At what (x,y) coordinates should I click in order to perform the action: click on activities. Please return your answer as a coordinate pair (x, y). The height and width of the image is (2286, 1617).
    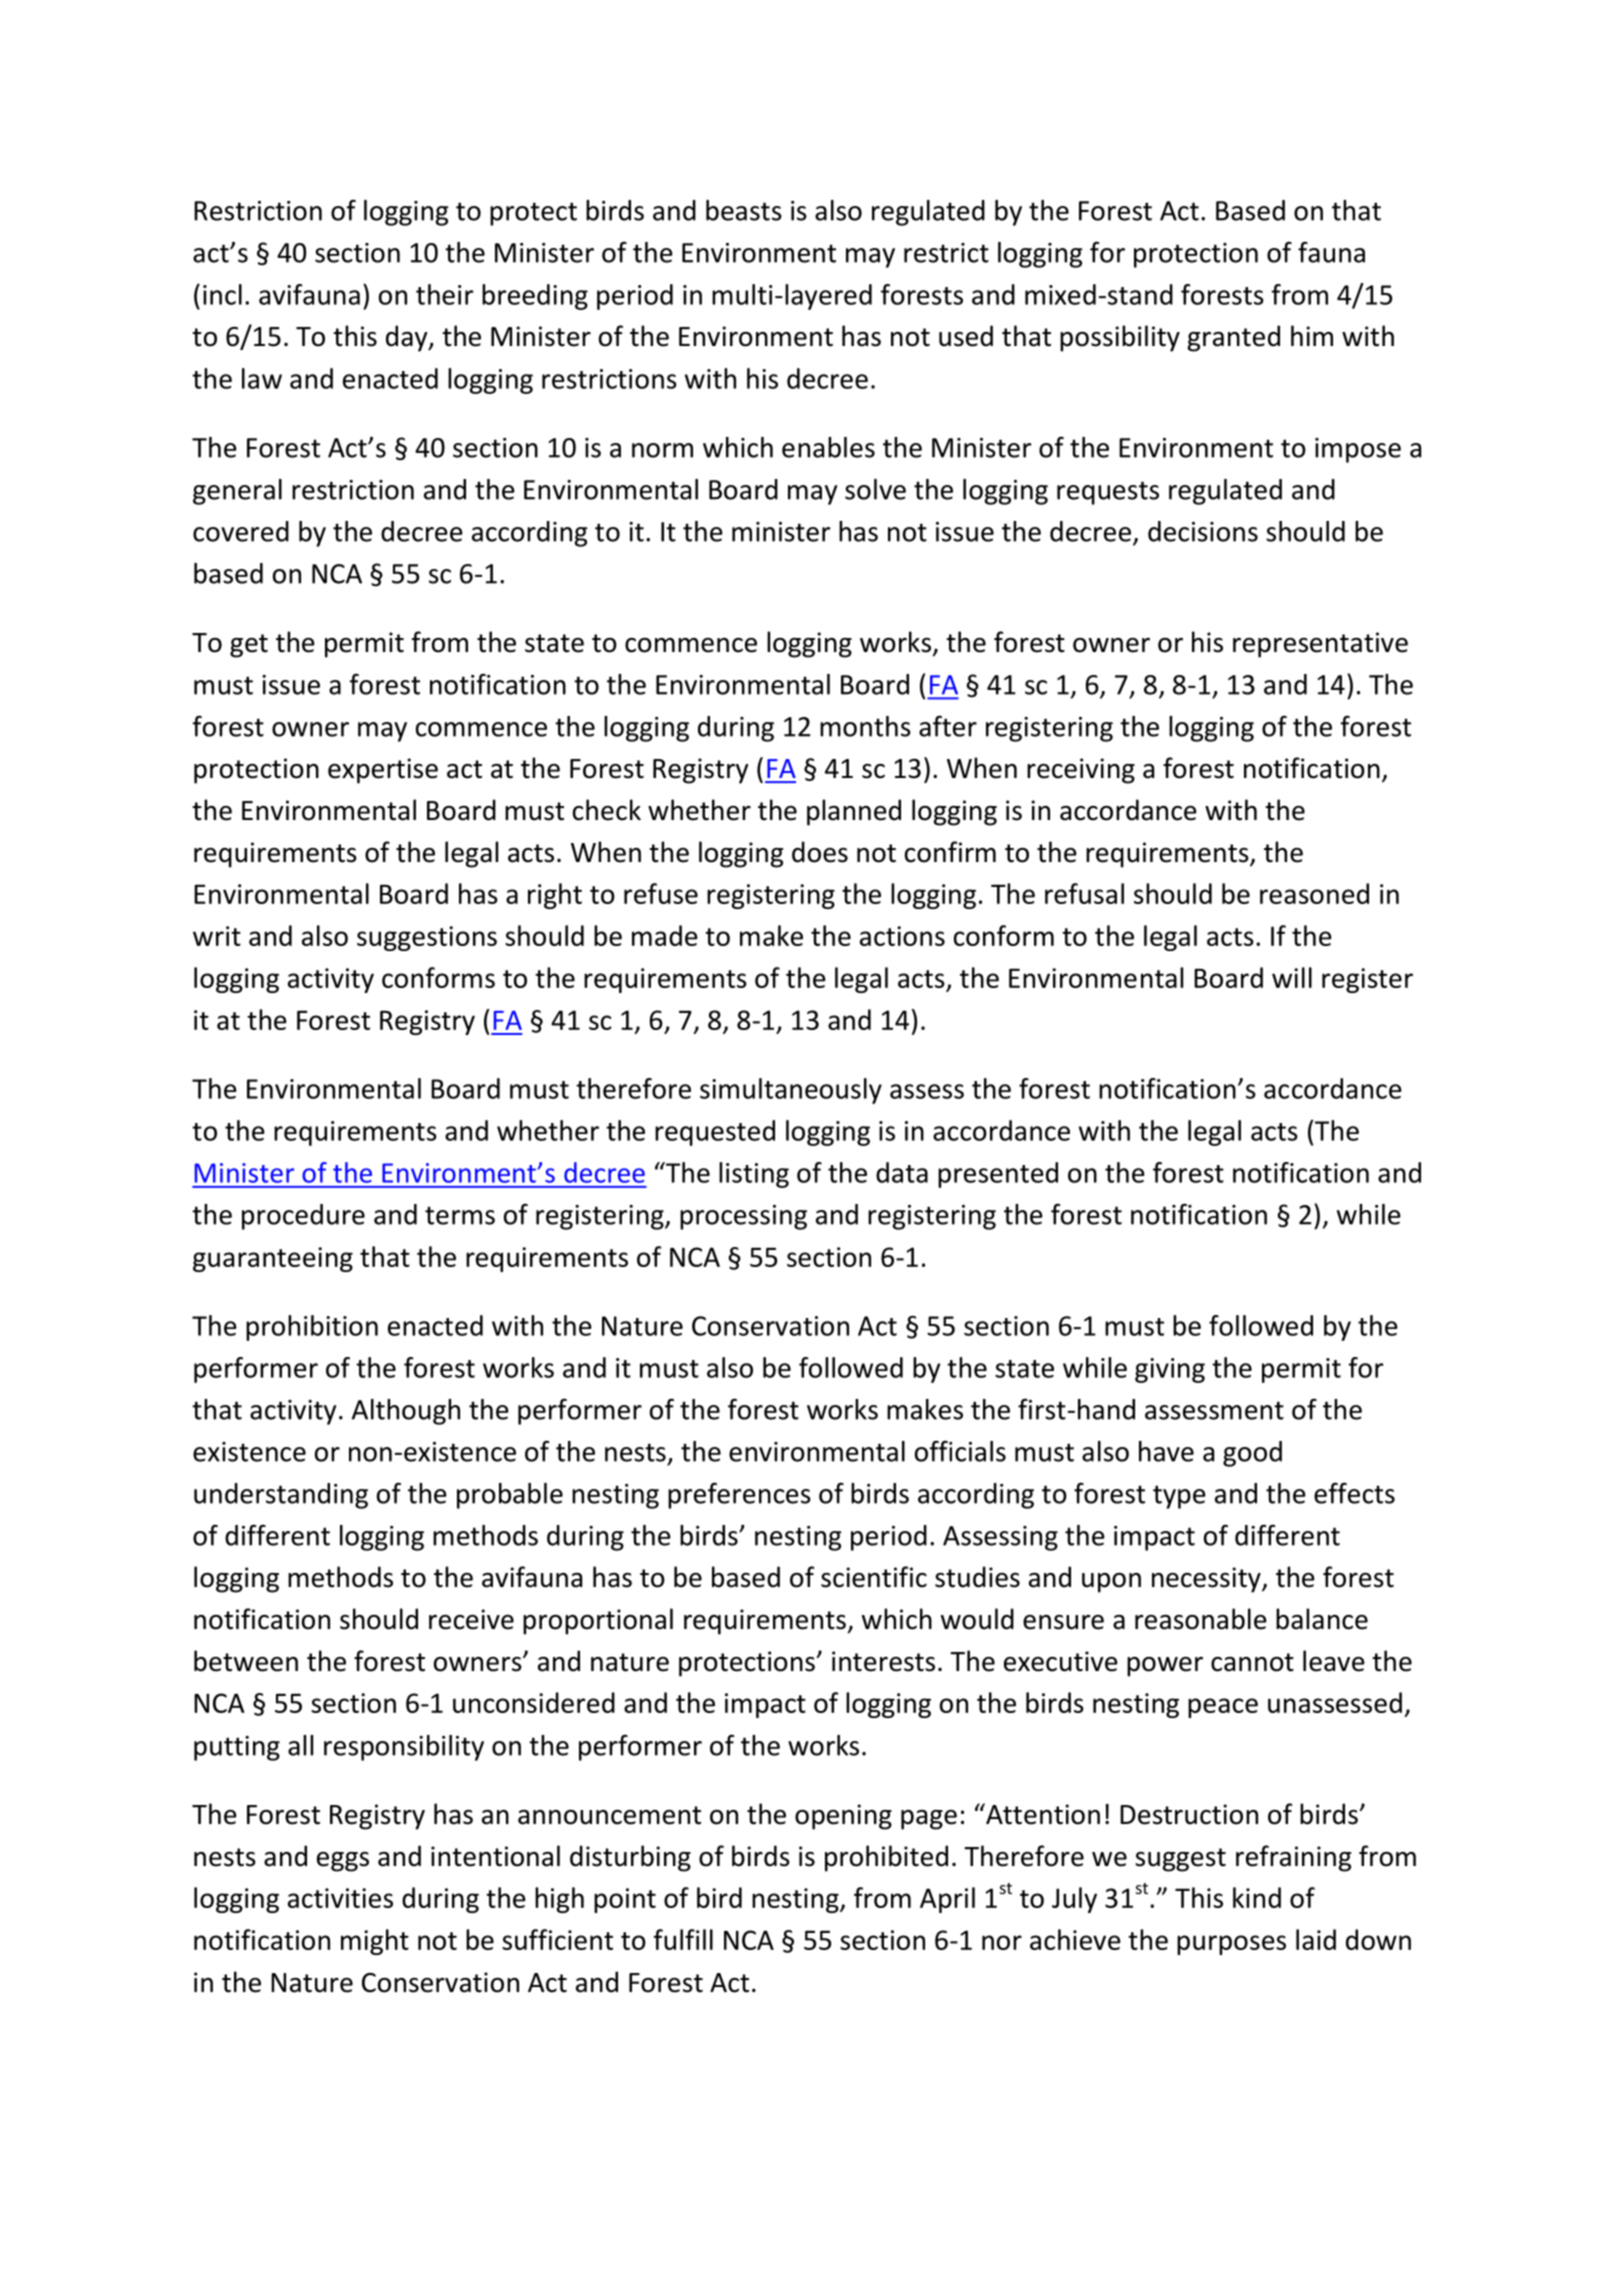
    Looking at the image, I should click on (340, 1898).
